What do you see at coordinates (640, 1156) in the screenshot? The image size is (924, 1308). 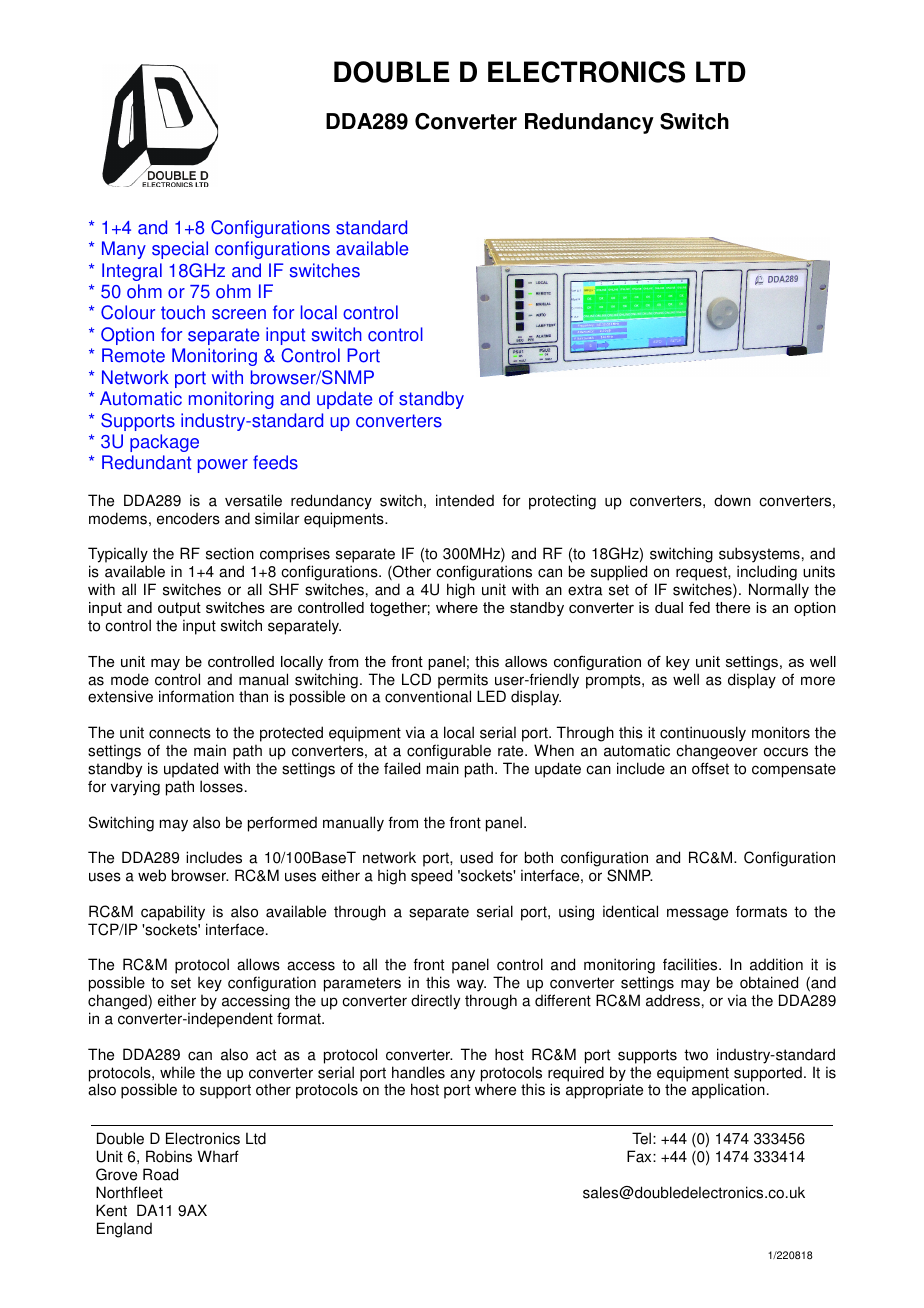 I see `Fax` at bounding box center [640, 1156].
